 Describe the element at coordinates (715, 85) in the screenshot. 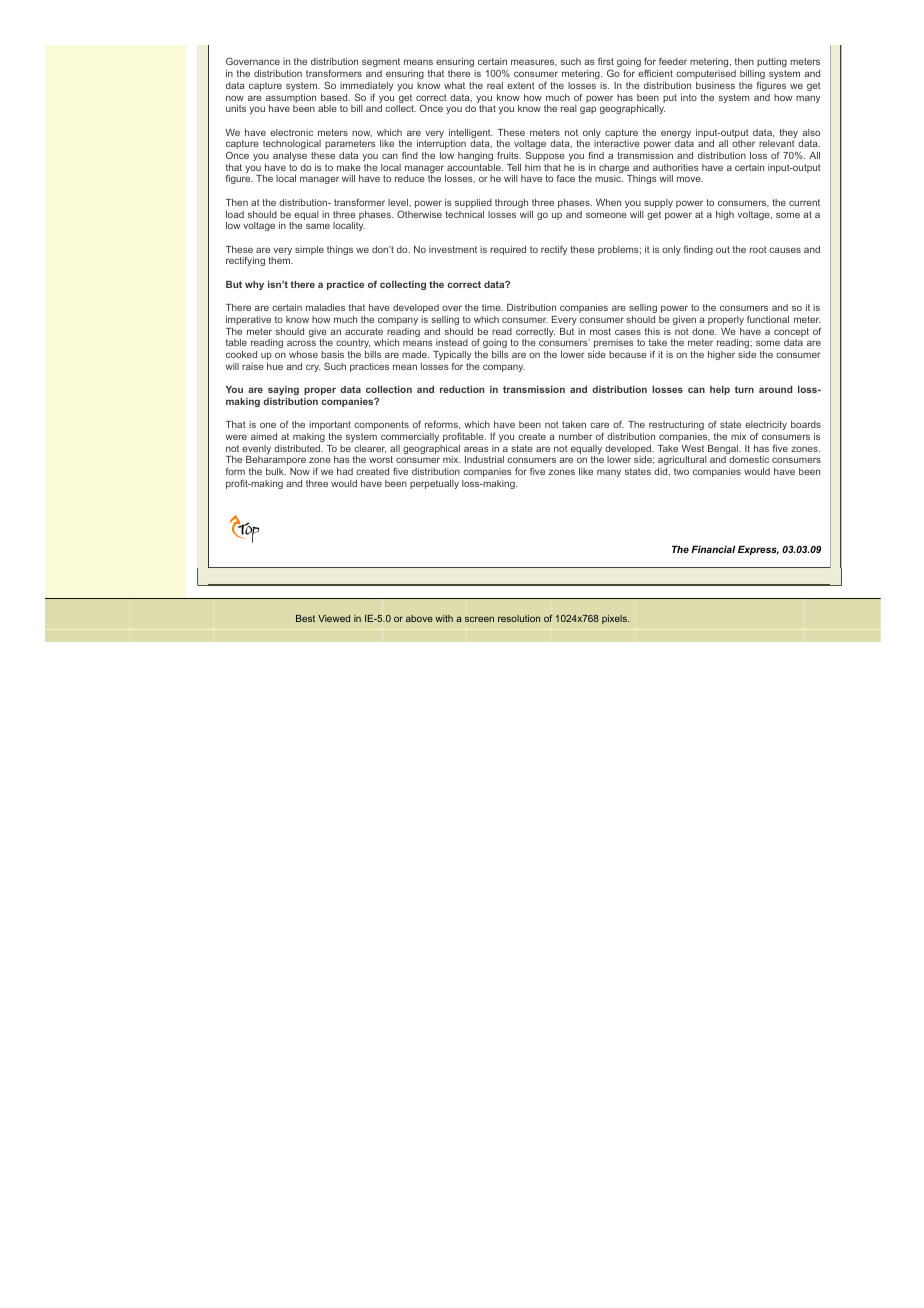

I see `business` at that location.
